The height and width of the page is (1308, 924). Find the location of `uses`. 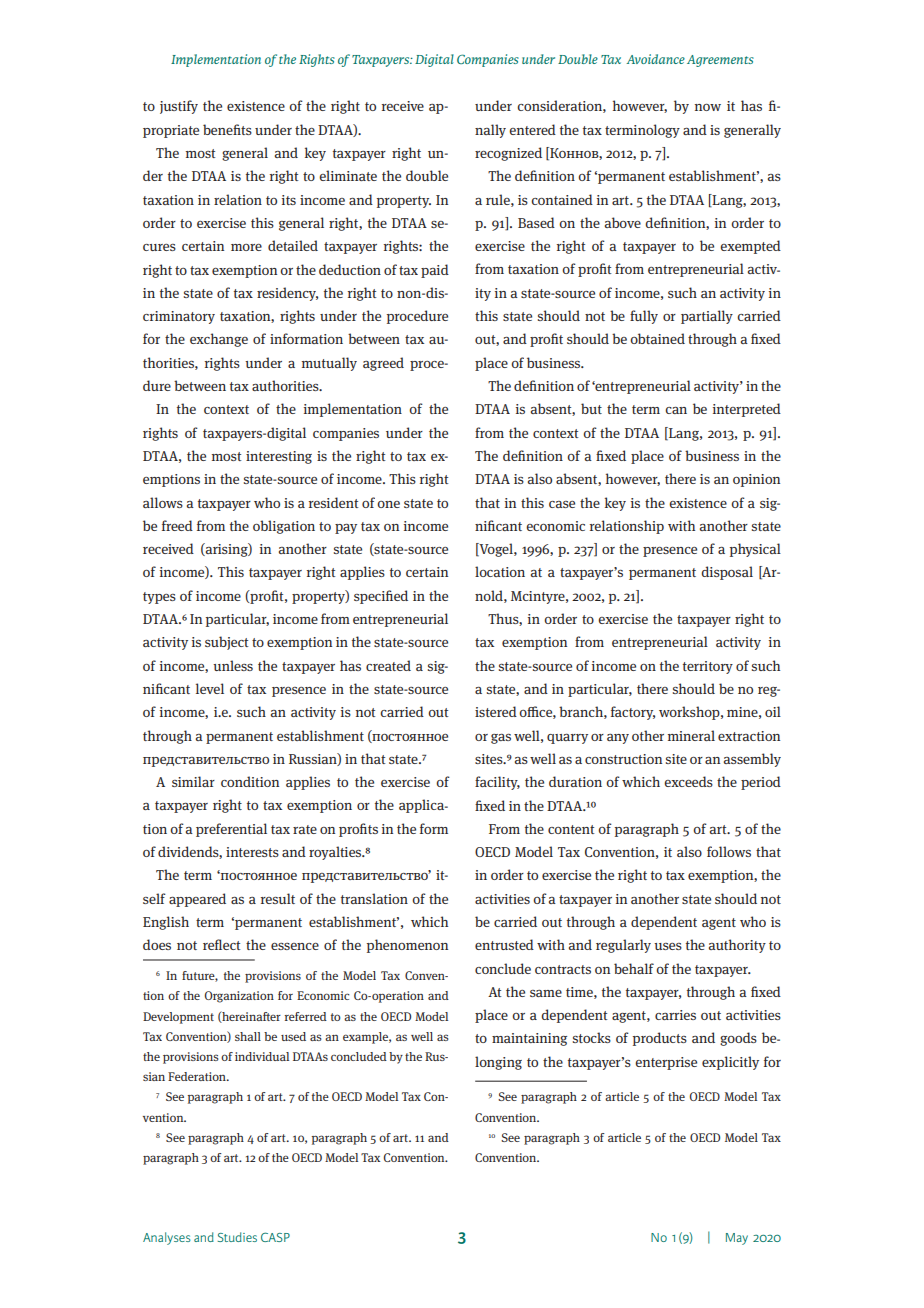

uses is located at coordinates (668, 946).
